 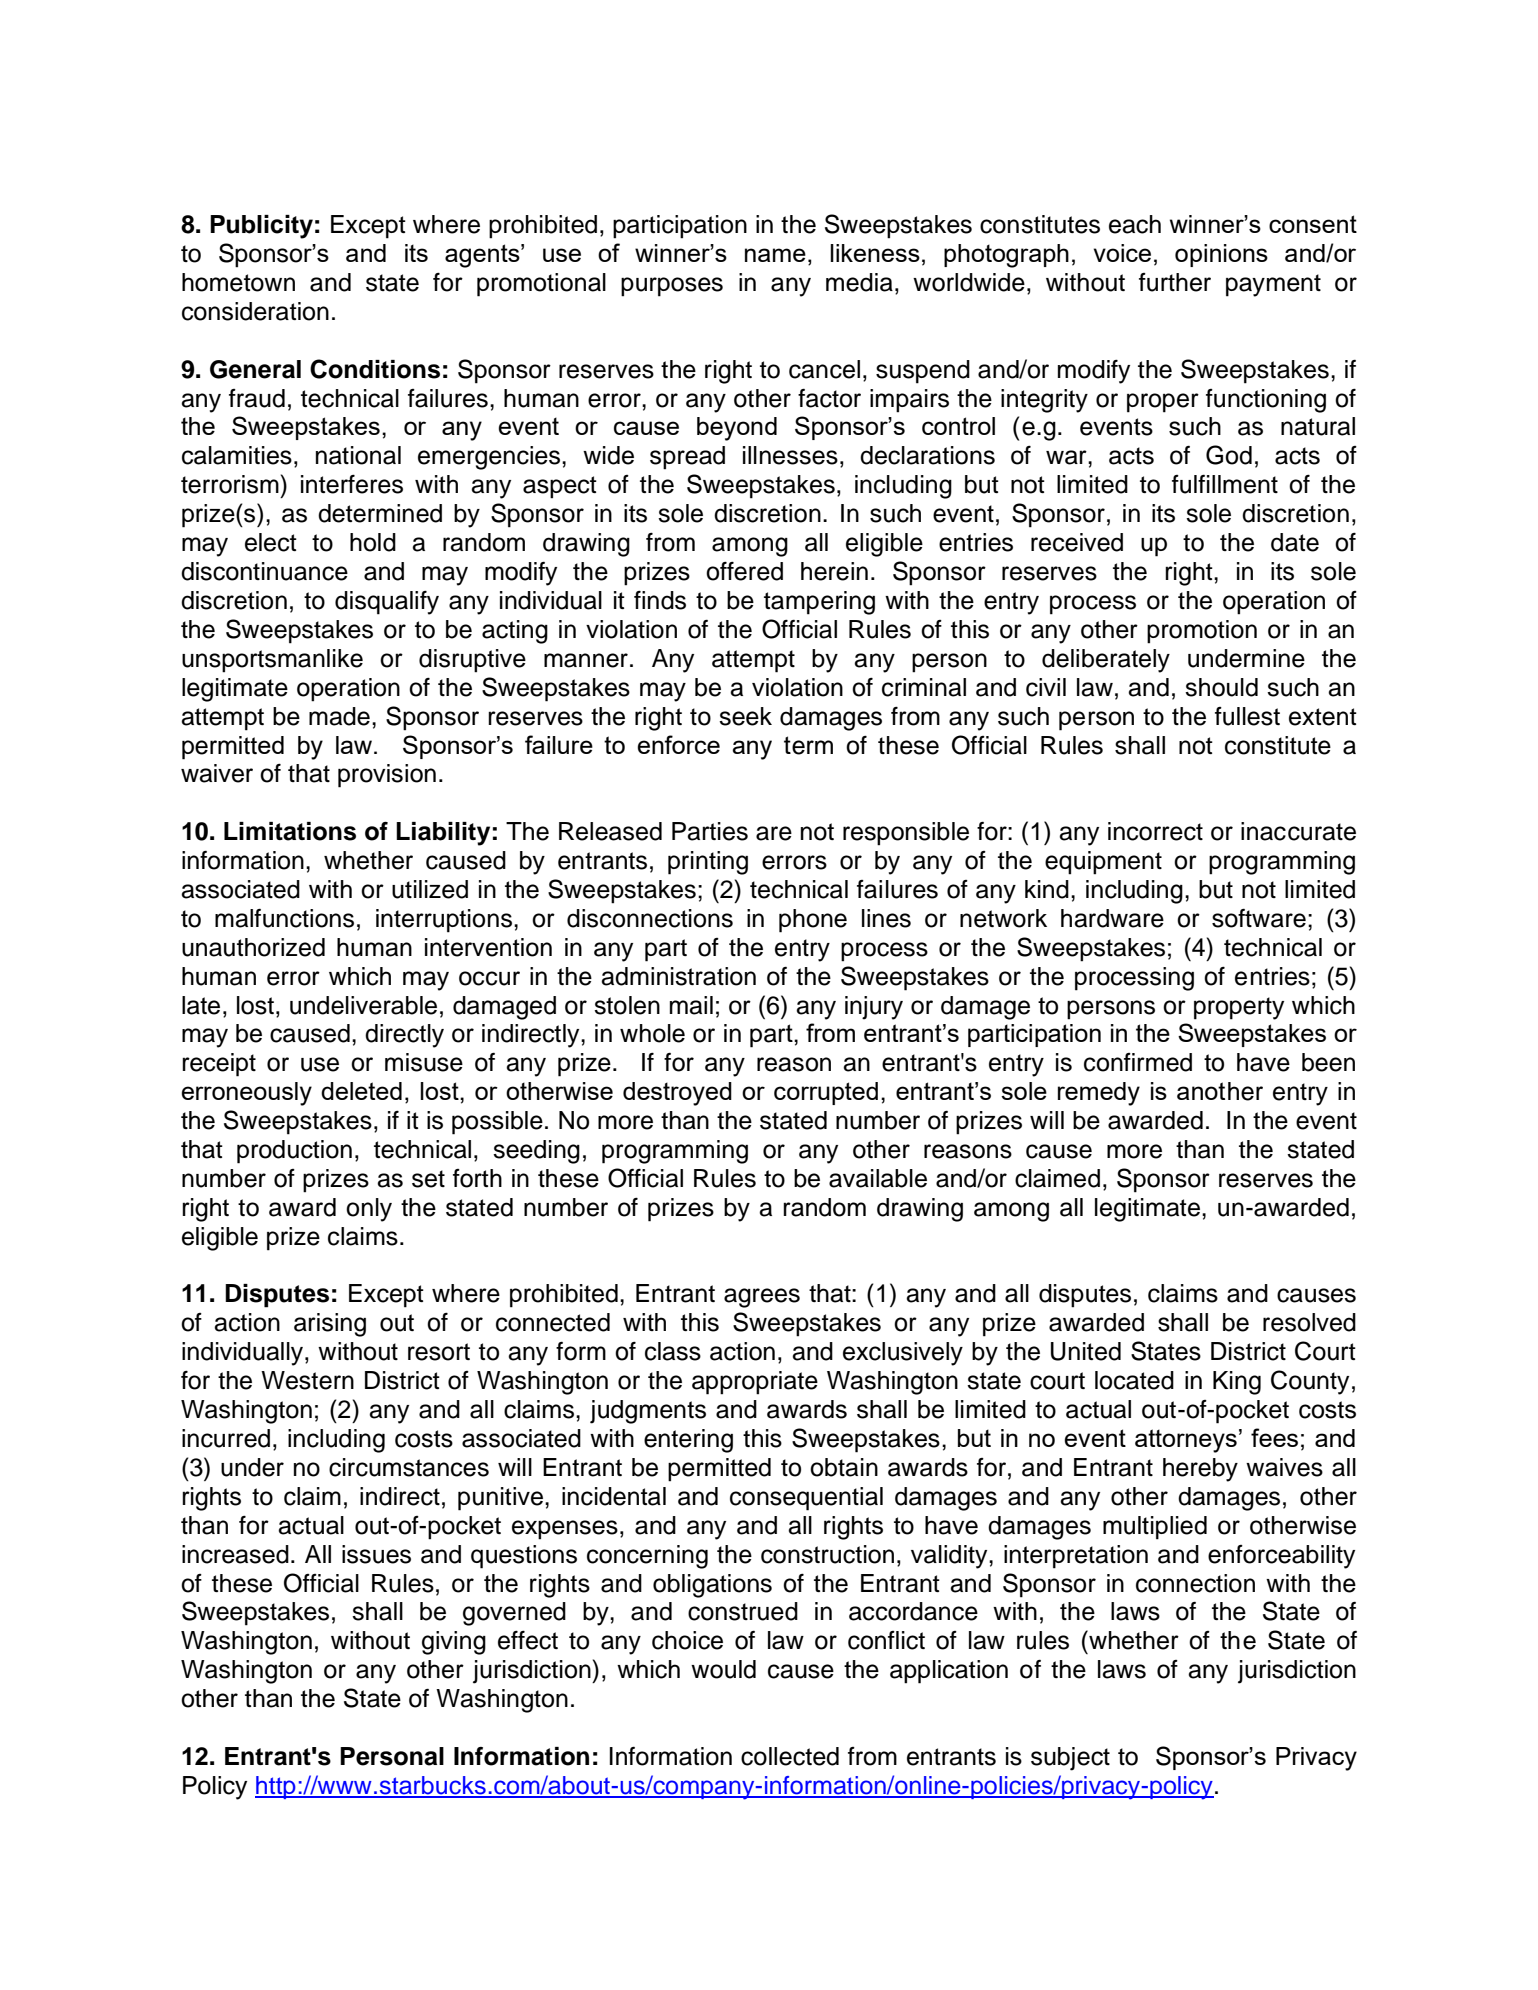 What do you see at coordinates (691, 1005) in the screenshot?
I see `mail` at bounding box center [691, 1005].
